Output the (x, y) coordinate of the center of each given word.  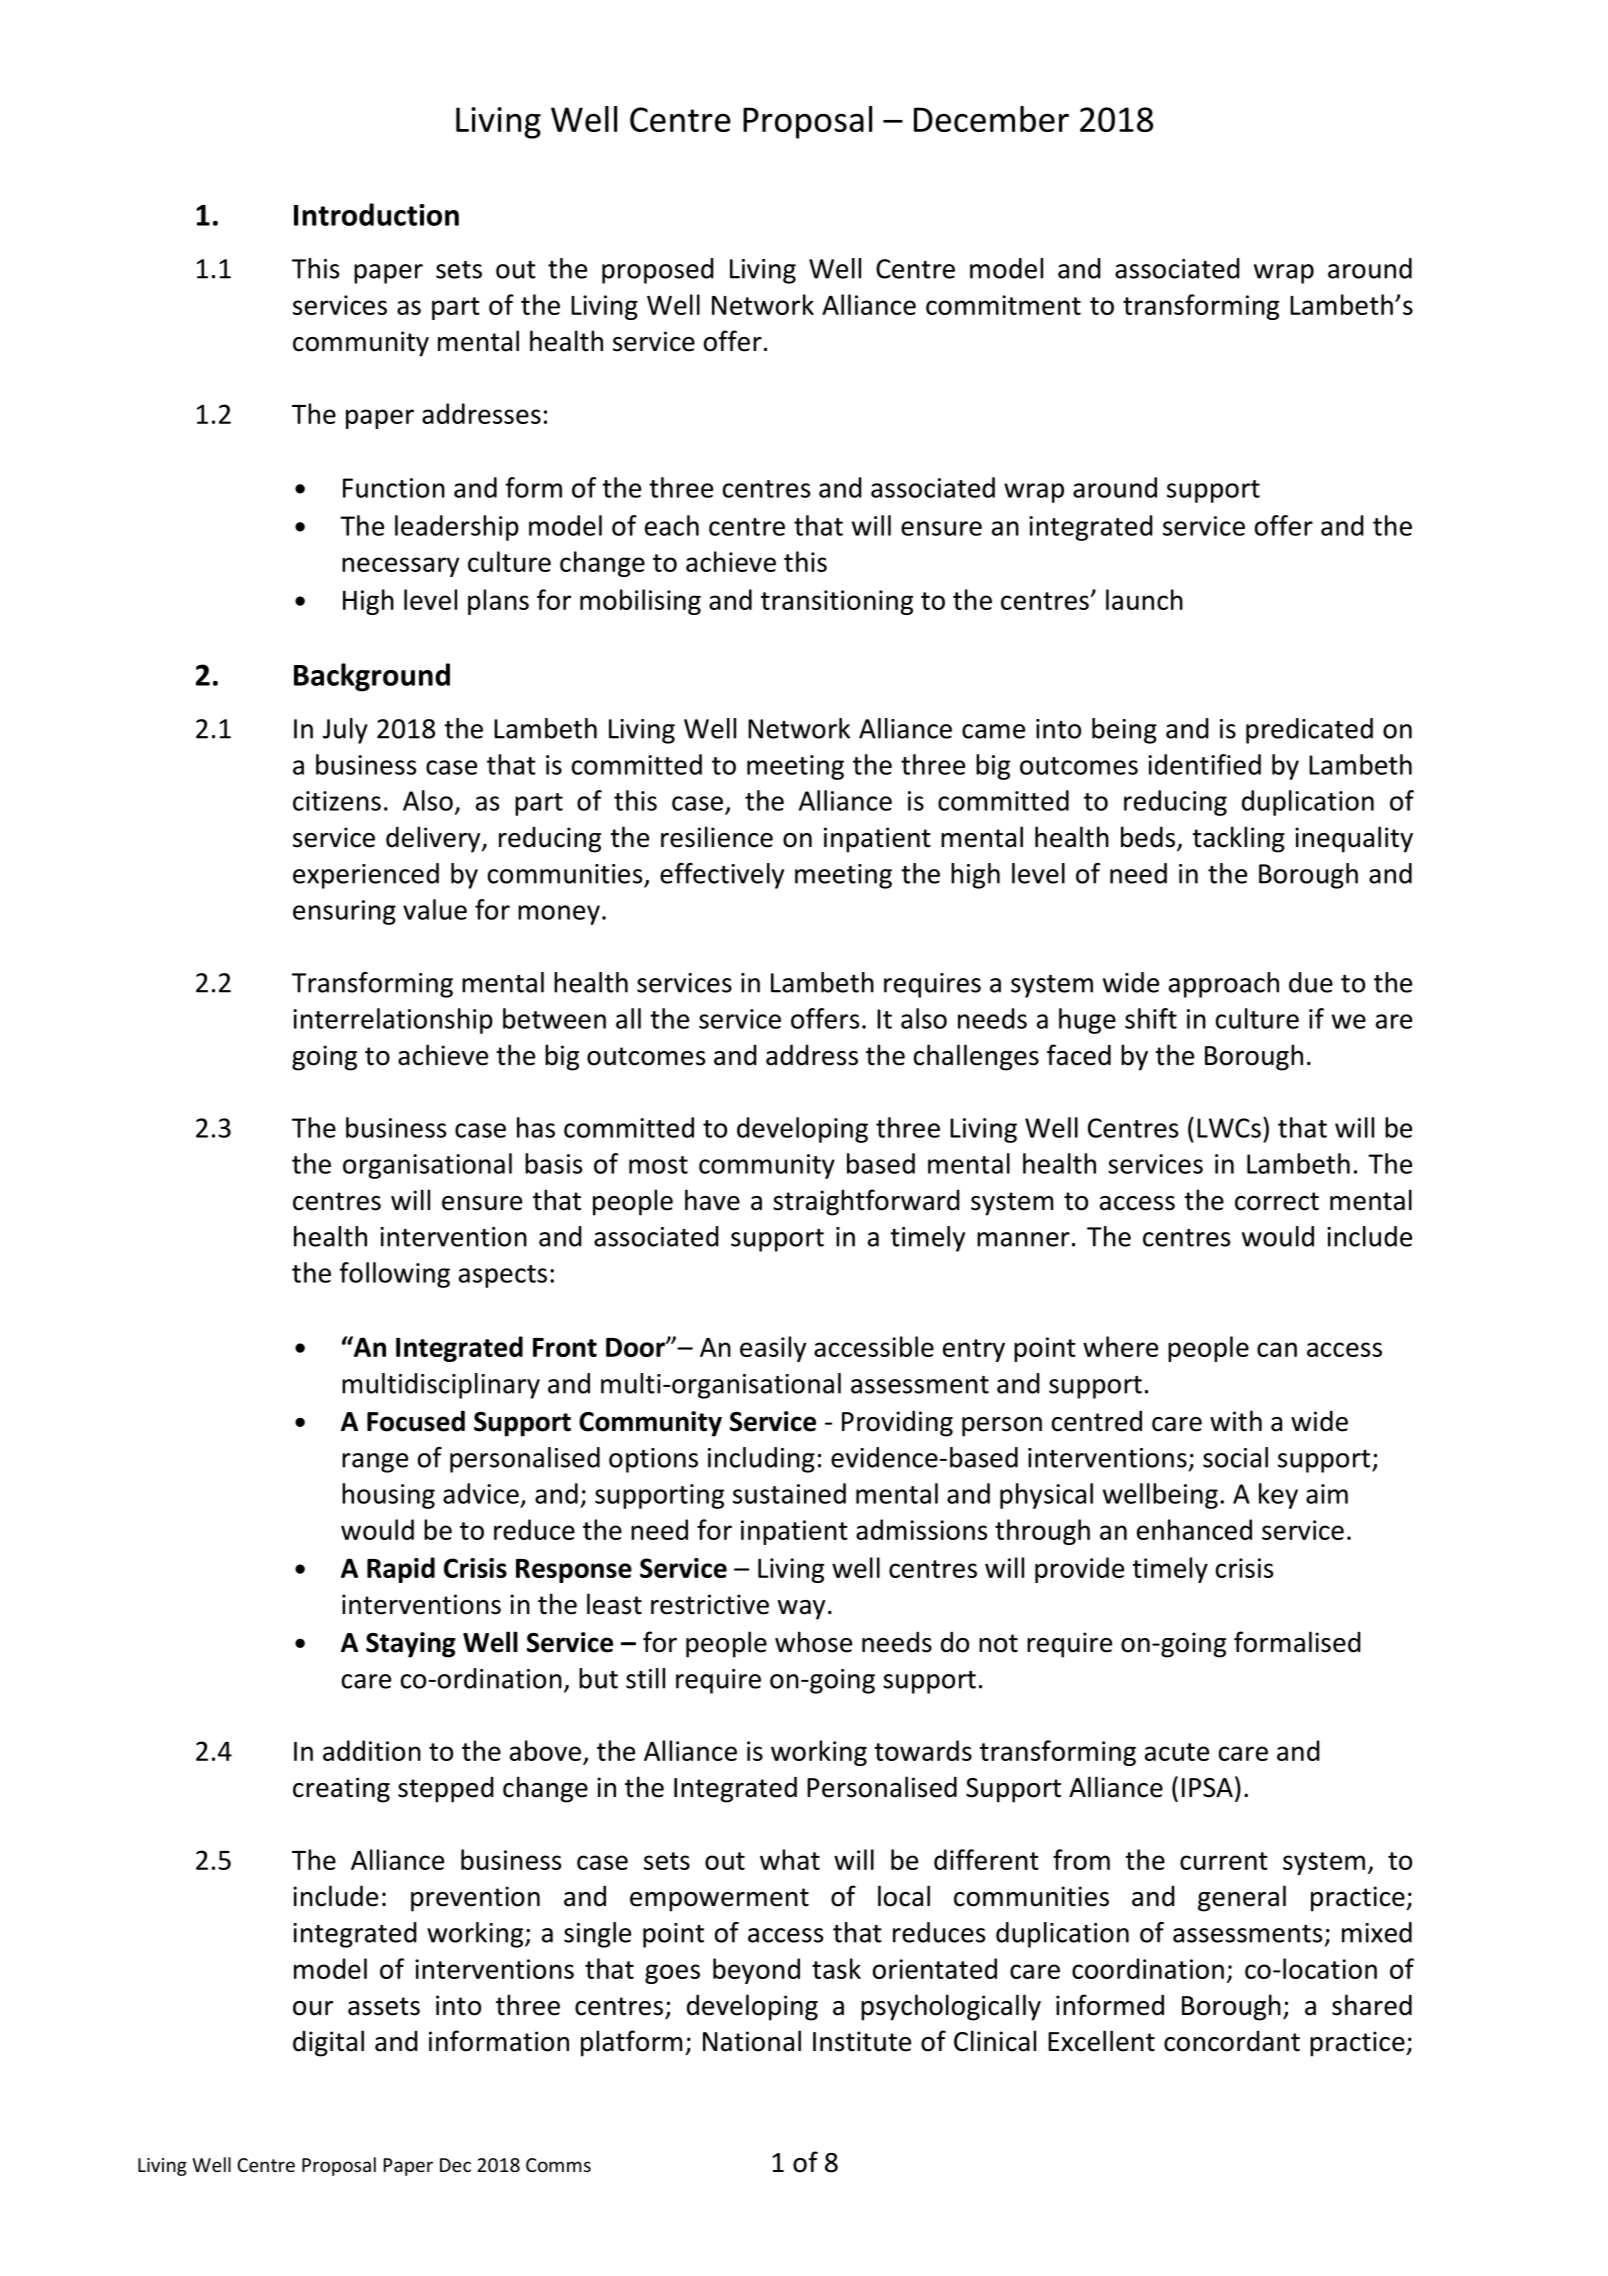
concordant (1232, 2041)
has (536, 1127)
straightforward (866, 1202)
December (991, 119)
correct (1277, 1201)
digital (328, 2043)
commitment (1003, 305)
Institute (862, 2041)
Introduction (376, 214)
